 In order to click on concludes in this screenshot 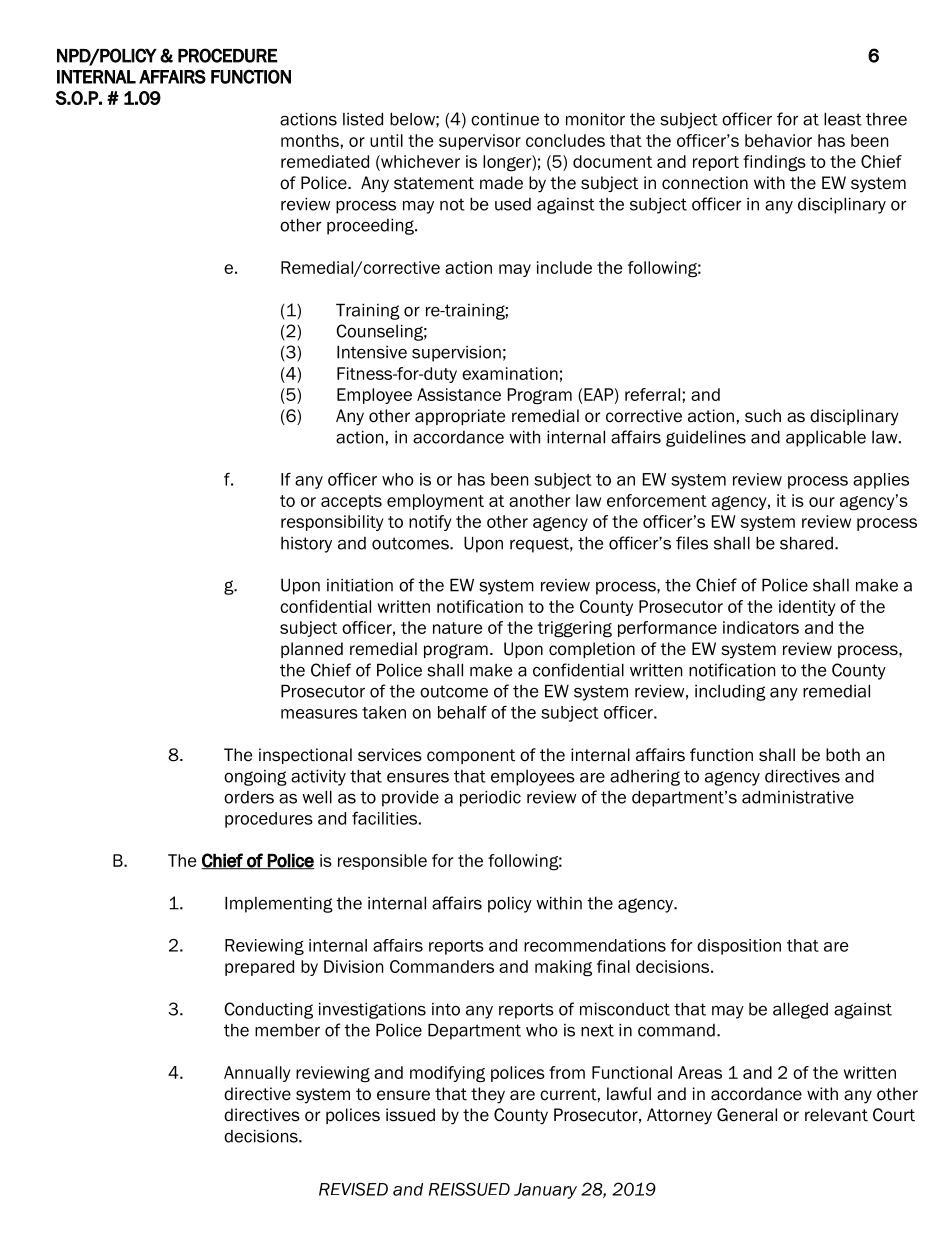, I will do `click(565, 140)`.
